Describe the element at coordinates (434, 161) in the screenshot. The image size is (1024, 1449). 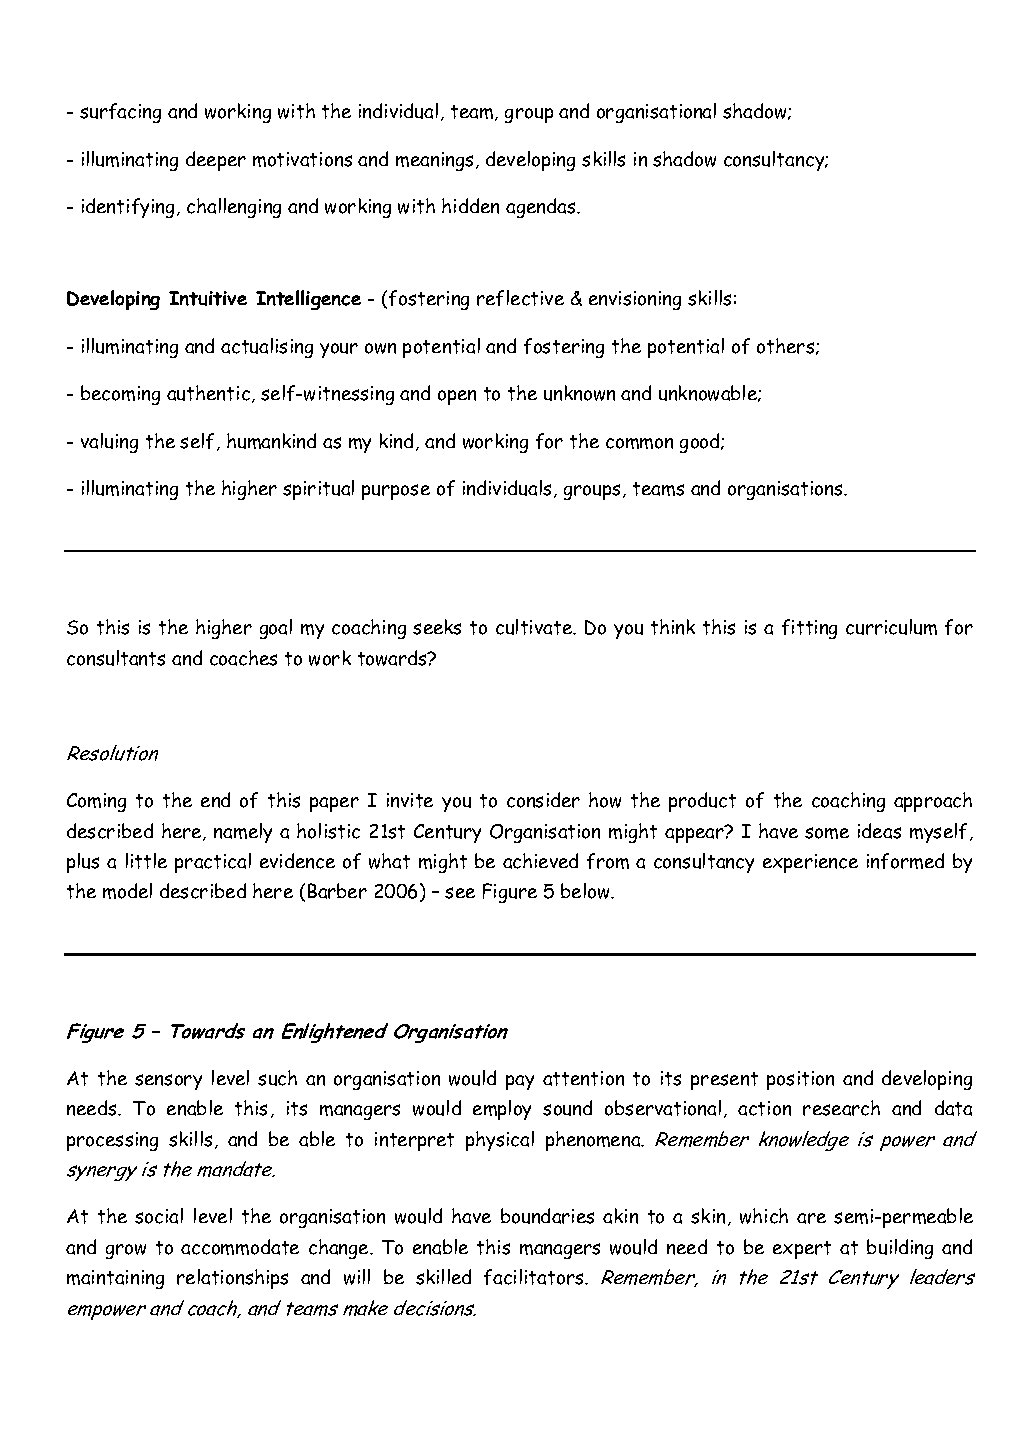
I see `meanings` at that location.
